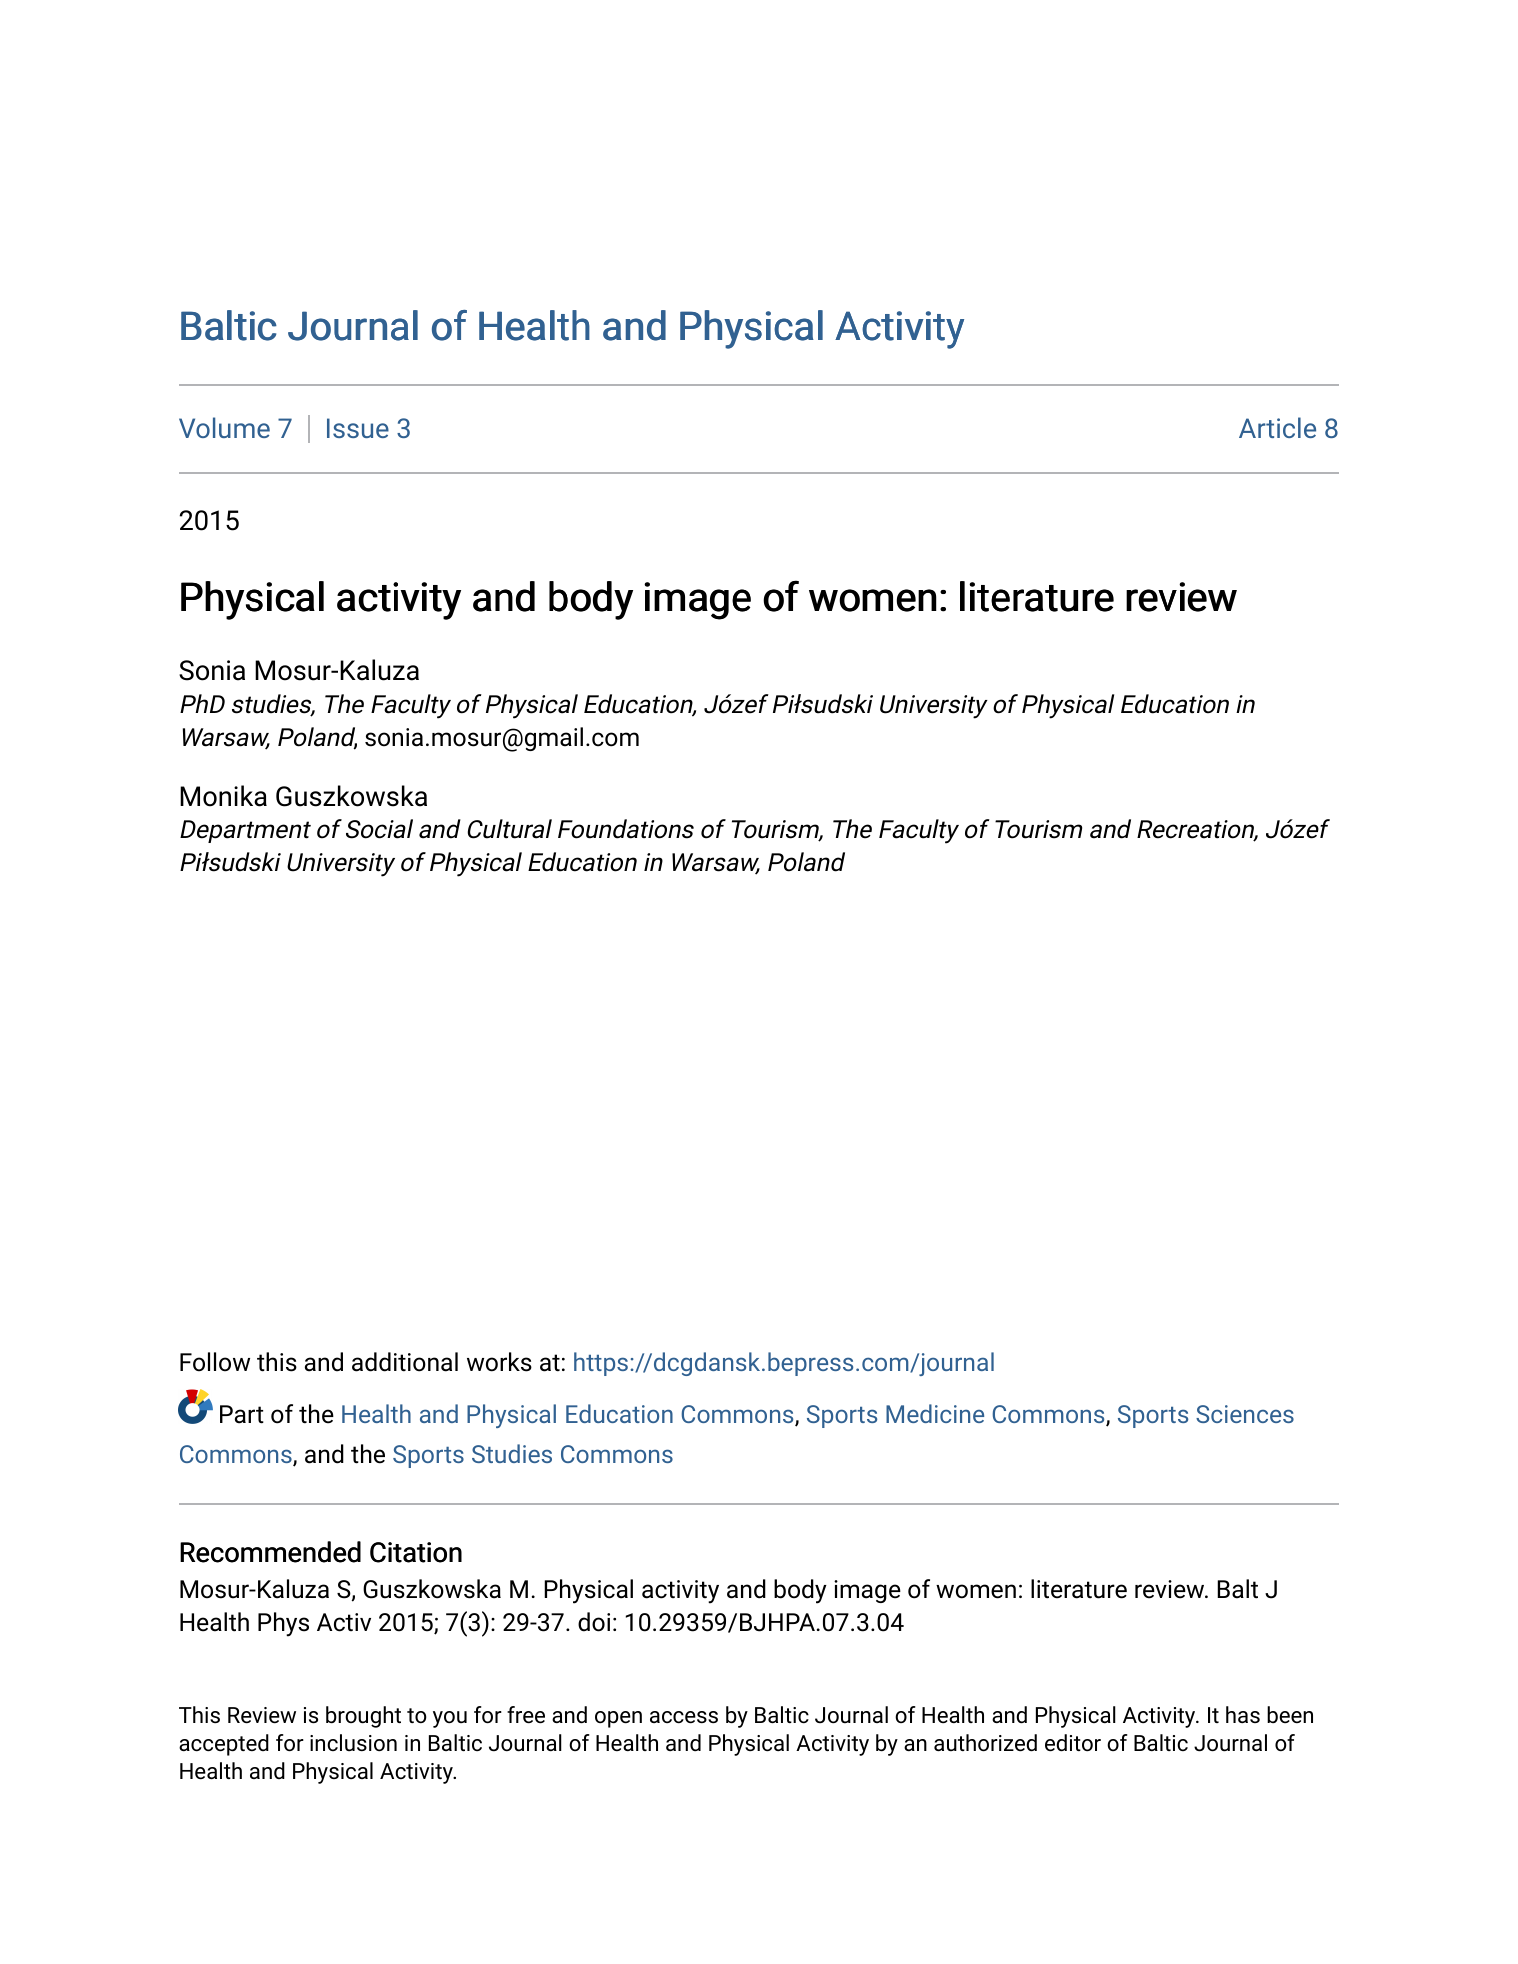 The image size is (1518, 1964). I want to click on Follow, so click(215, 1362).
